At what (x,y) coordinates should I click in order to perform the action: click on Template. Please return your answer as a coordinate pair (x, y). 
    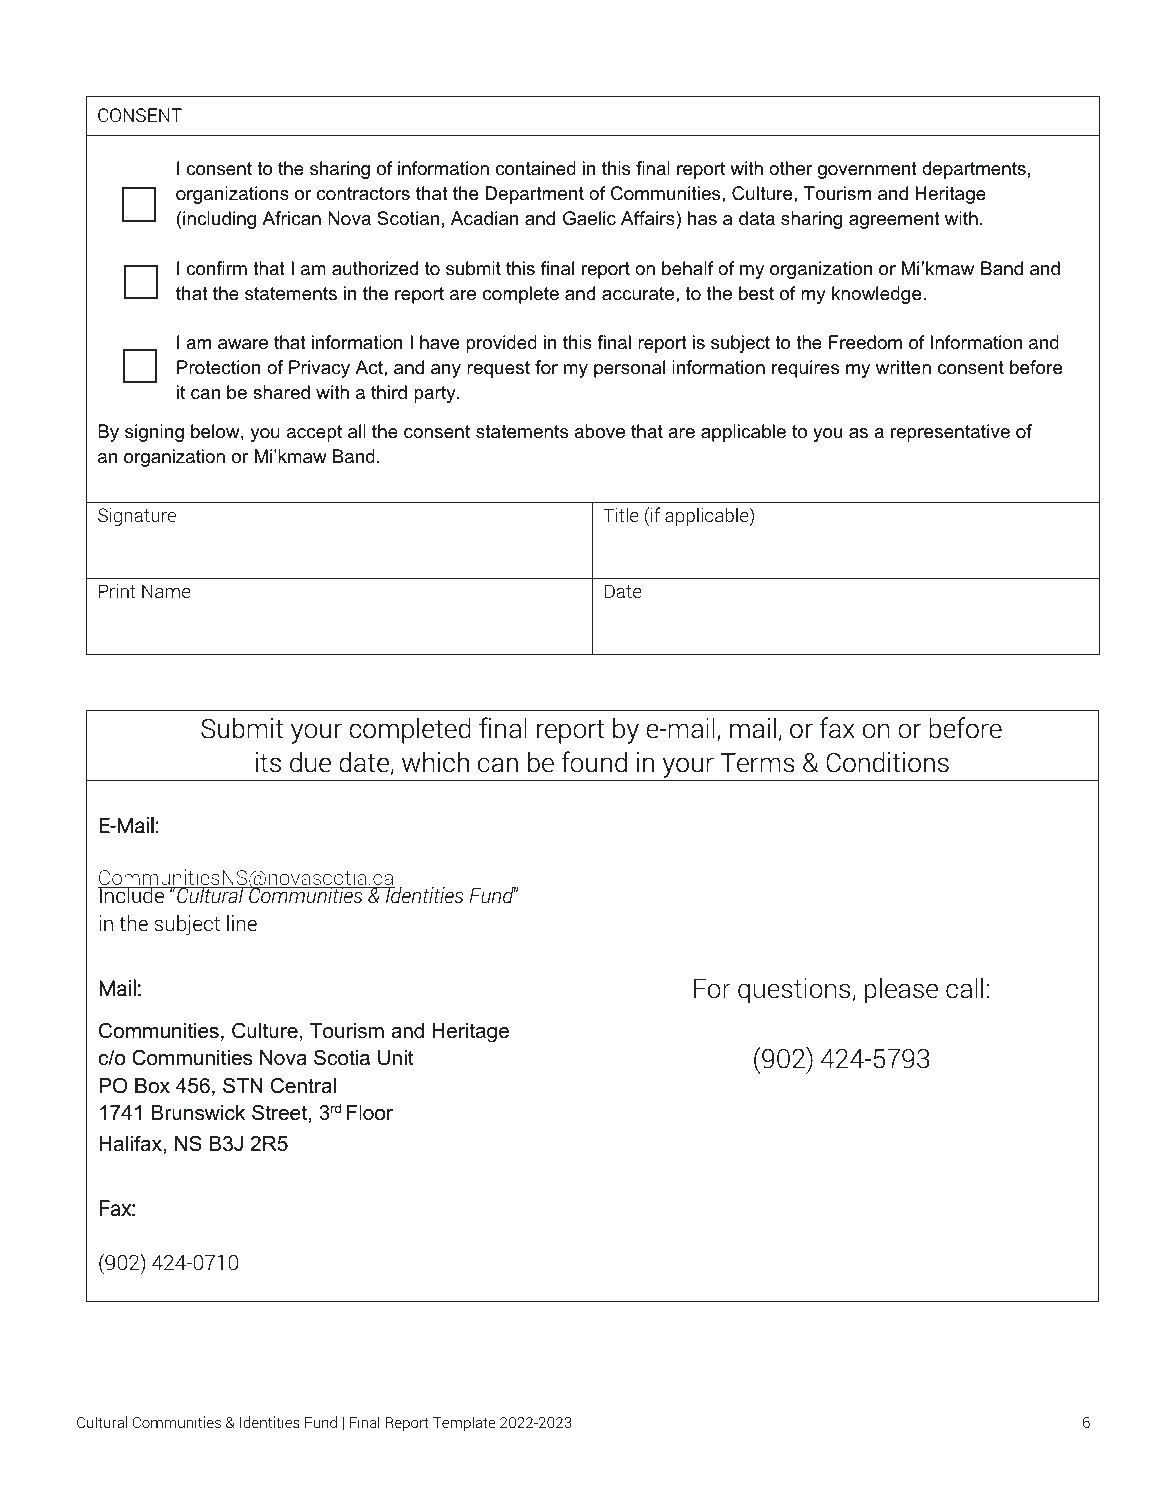
    Looking at the image, I should click on (464, 1423).
